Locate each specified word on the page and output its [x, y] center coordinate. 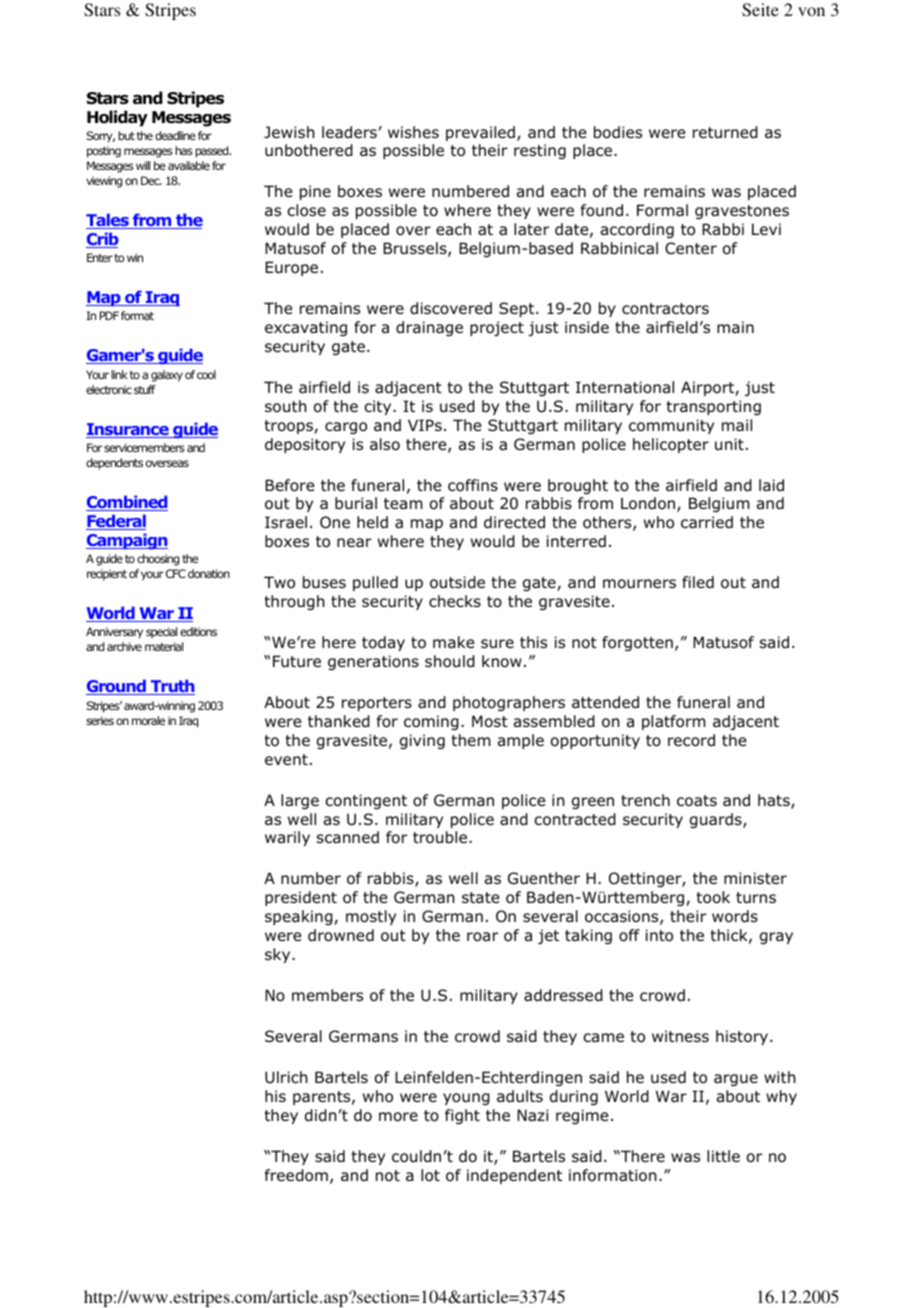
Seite [760, 10]
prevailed [480, 133]
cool [206, 374]
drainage [429, 328]
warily [287, 838]
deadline [175, 135]
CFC [176, 573]
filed [698, 582]
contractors [665, 309]
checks [455, 601]
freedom [296, 1175]
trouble [441, 837]
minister [755, 878]
